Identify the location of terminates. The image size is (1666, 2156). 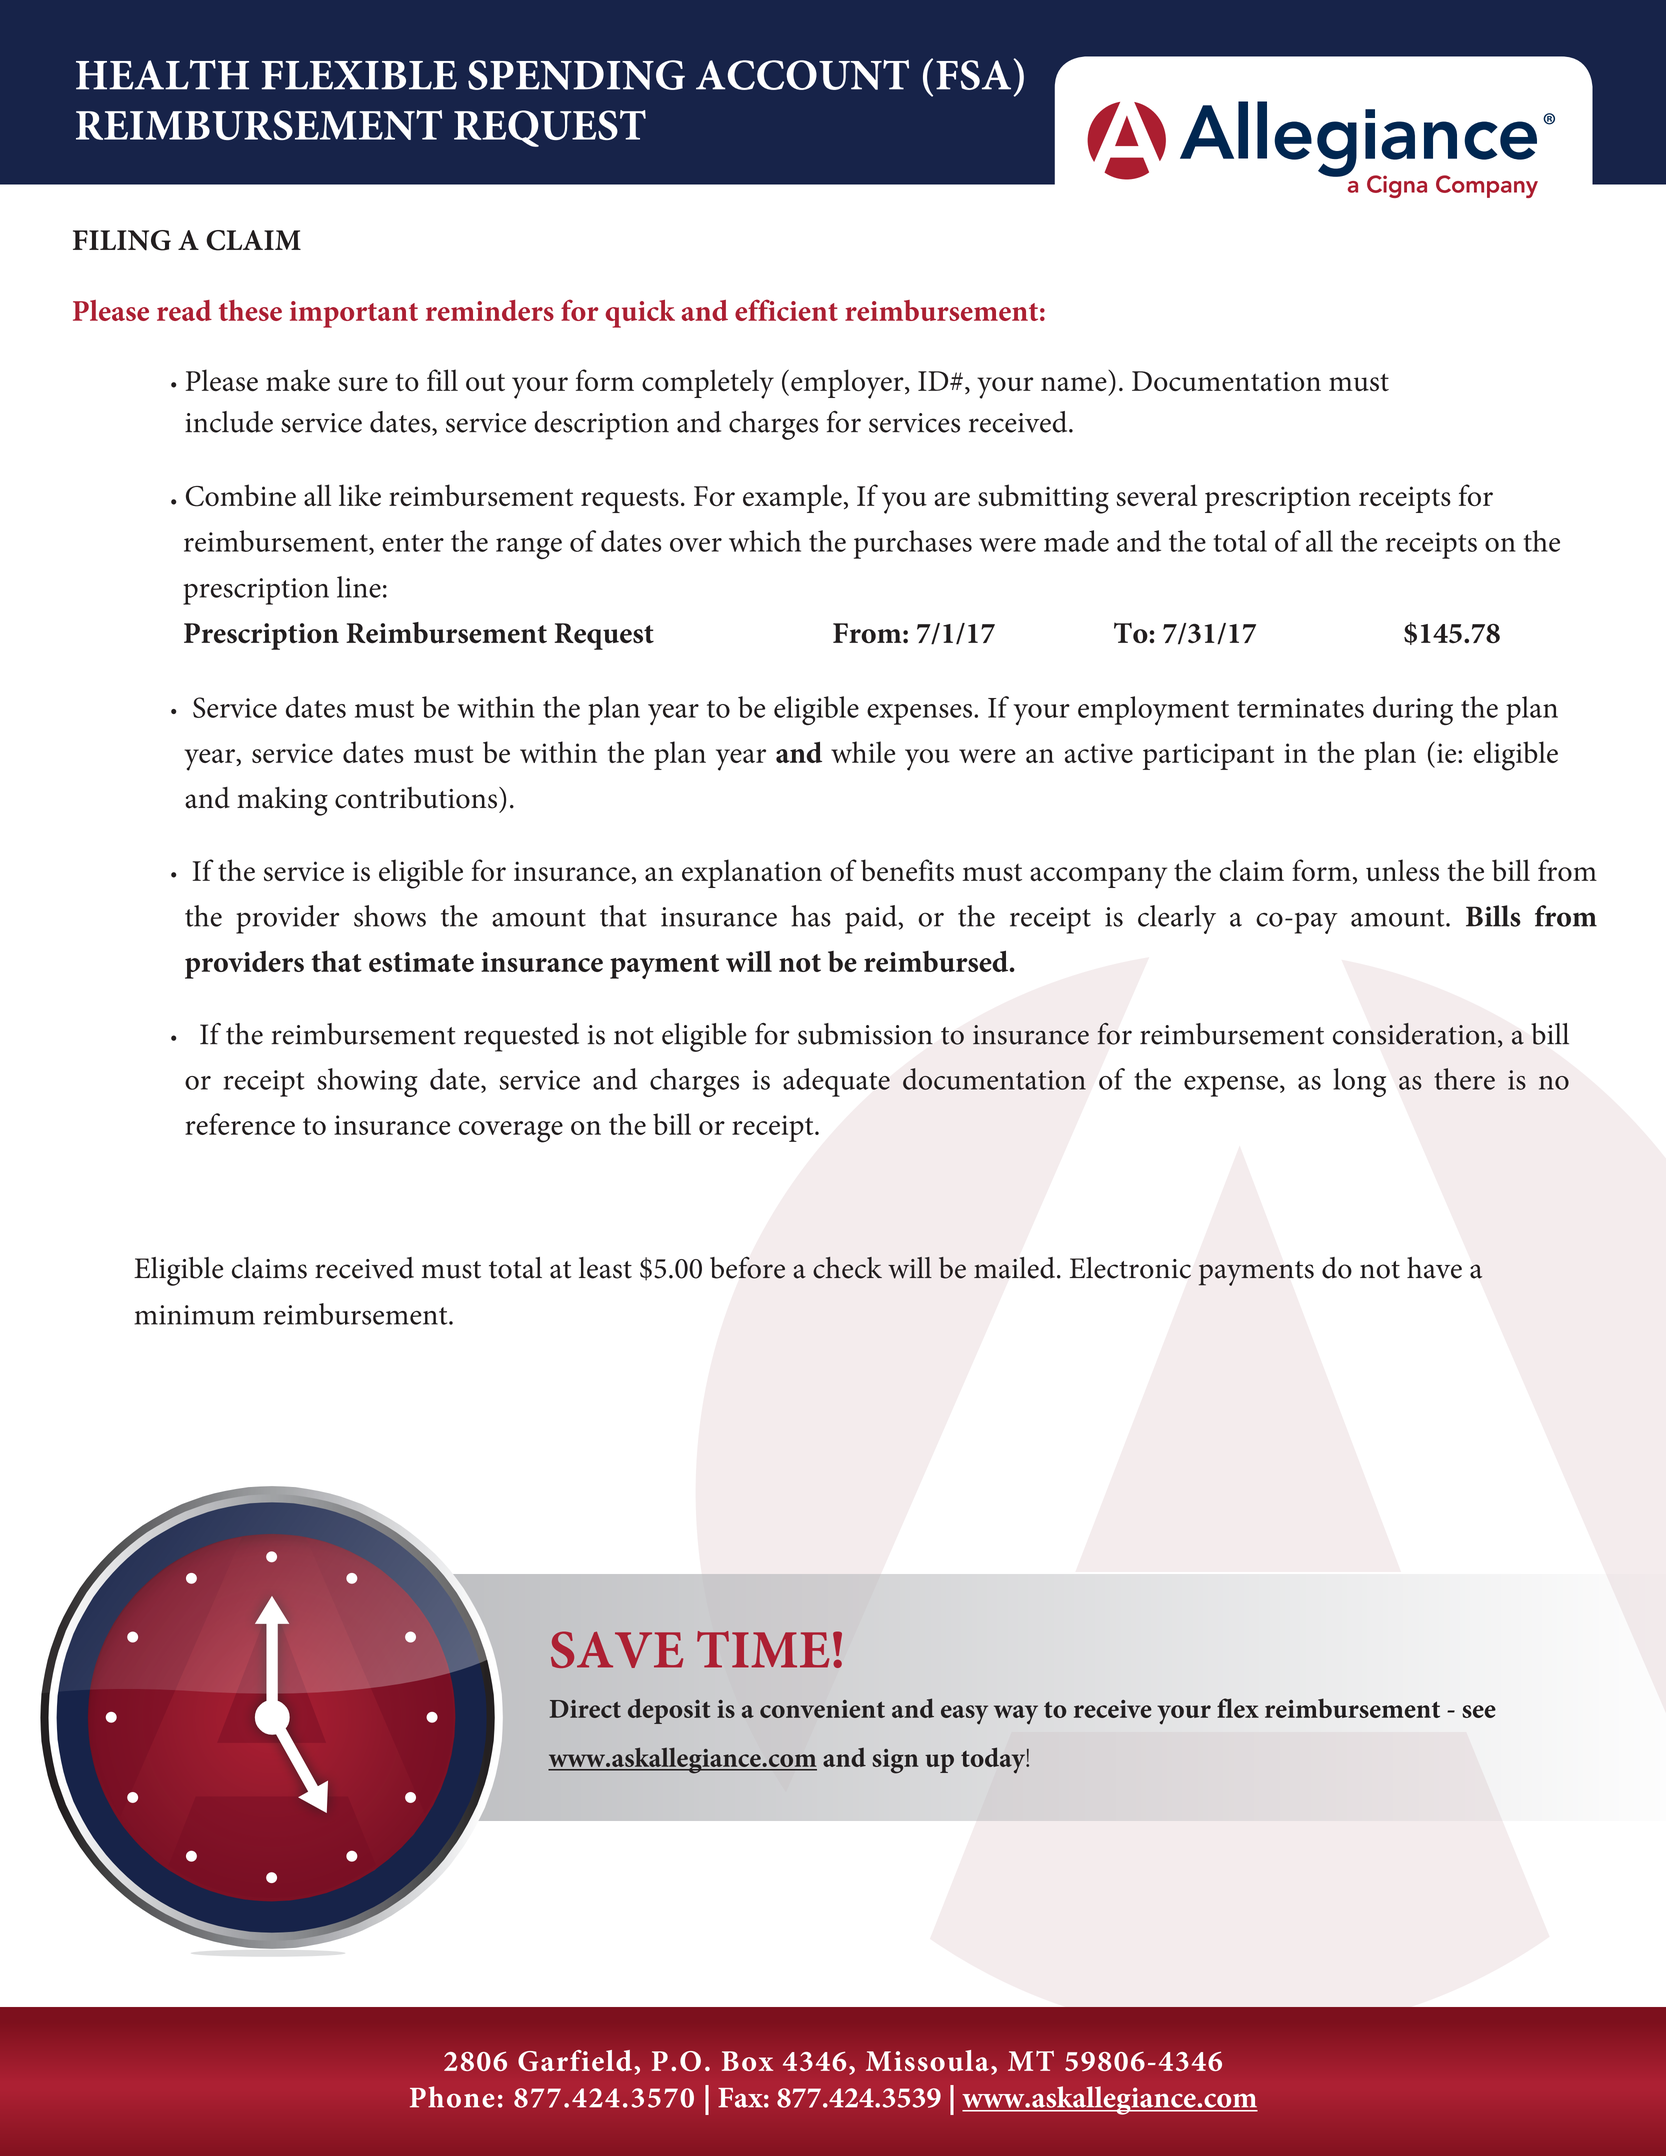
(1300, 708).
